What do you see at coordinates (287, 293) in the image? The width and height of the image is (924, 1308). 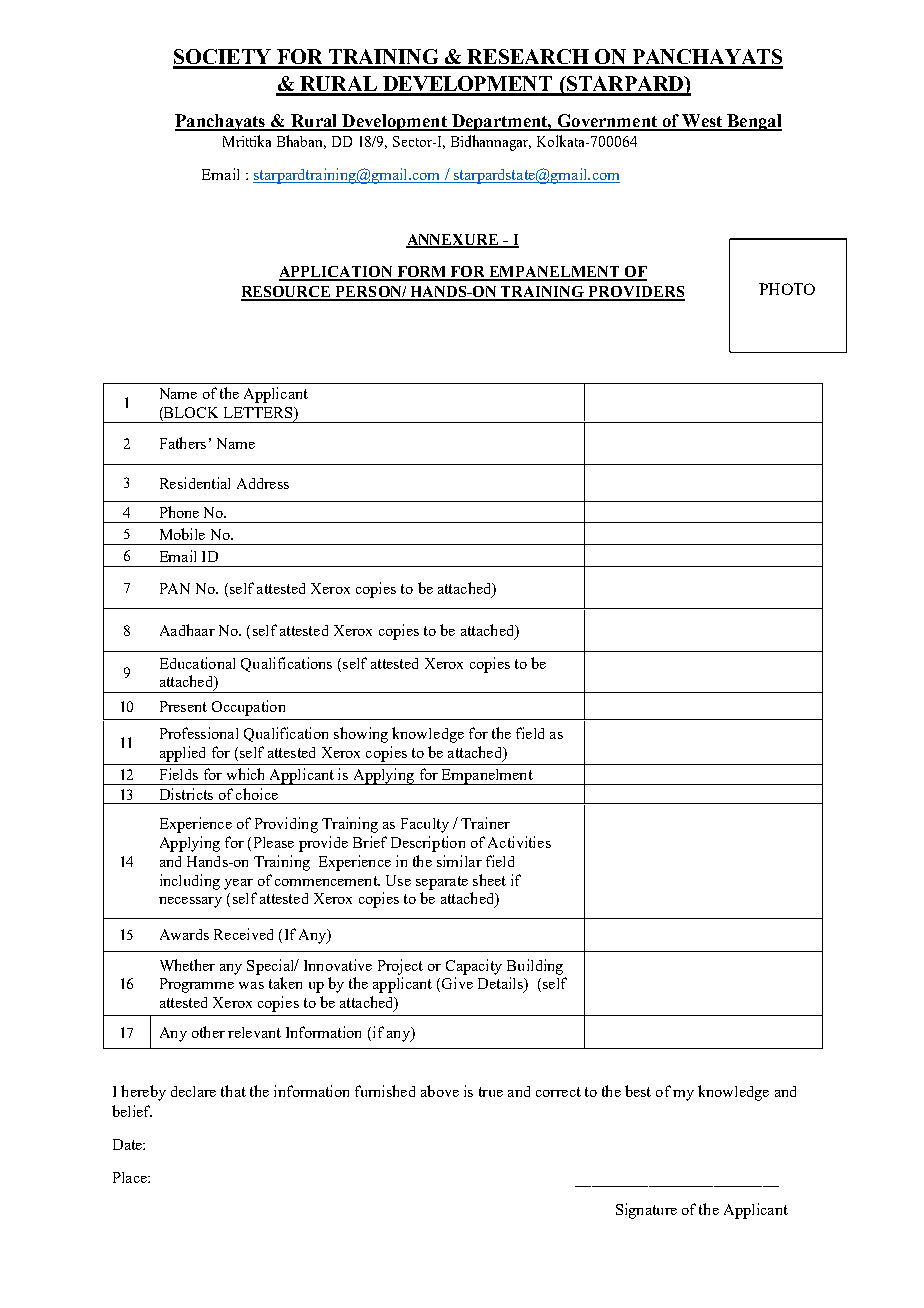 I see `RESOURCE` at bounding box center [287, 293].
